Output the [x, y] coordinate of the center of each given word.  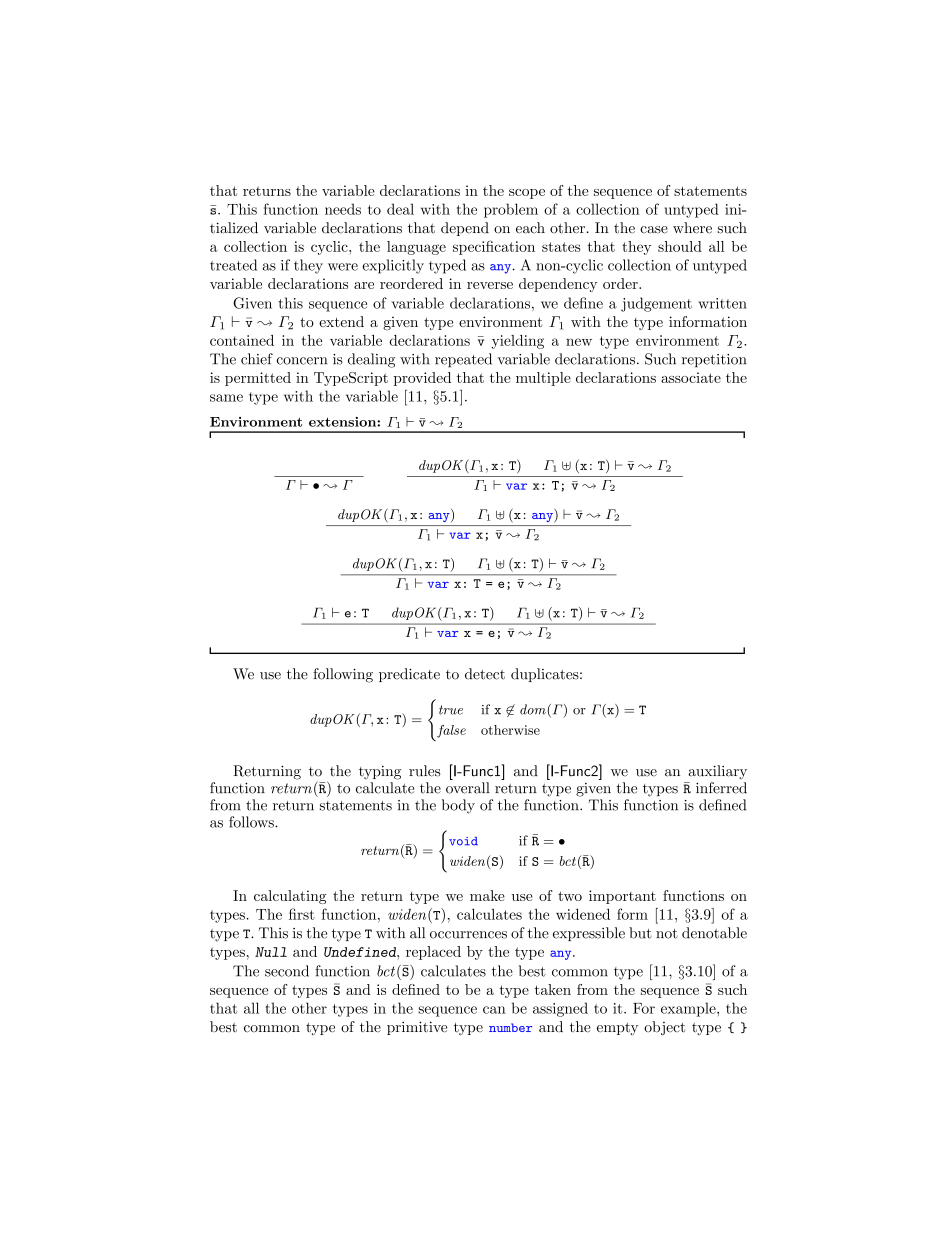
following [343, 675]
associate [691, 377]
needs [343, 209]
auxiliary [717, 772]
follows [252, 822]
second [287, 971]
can [494, 1010]
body [458, 806]
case [654, 230]
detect [485, 674]
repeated [463, 360]
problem [511, 210]
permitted [258, 379]
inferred [721, 788]
